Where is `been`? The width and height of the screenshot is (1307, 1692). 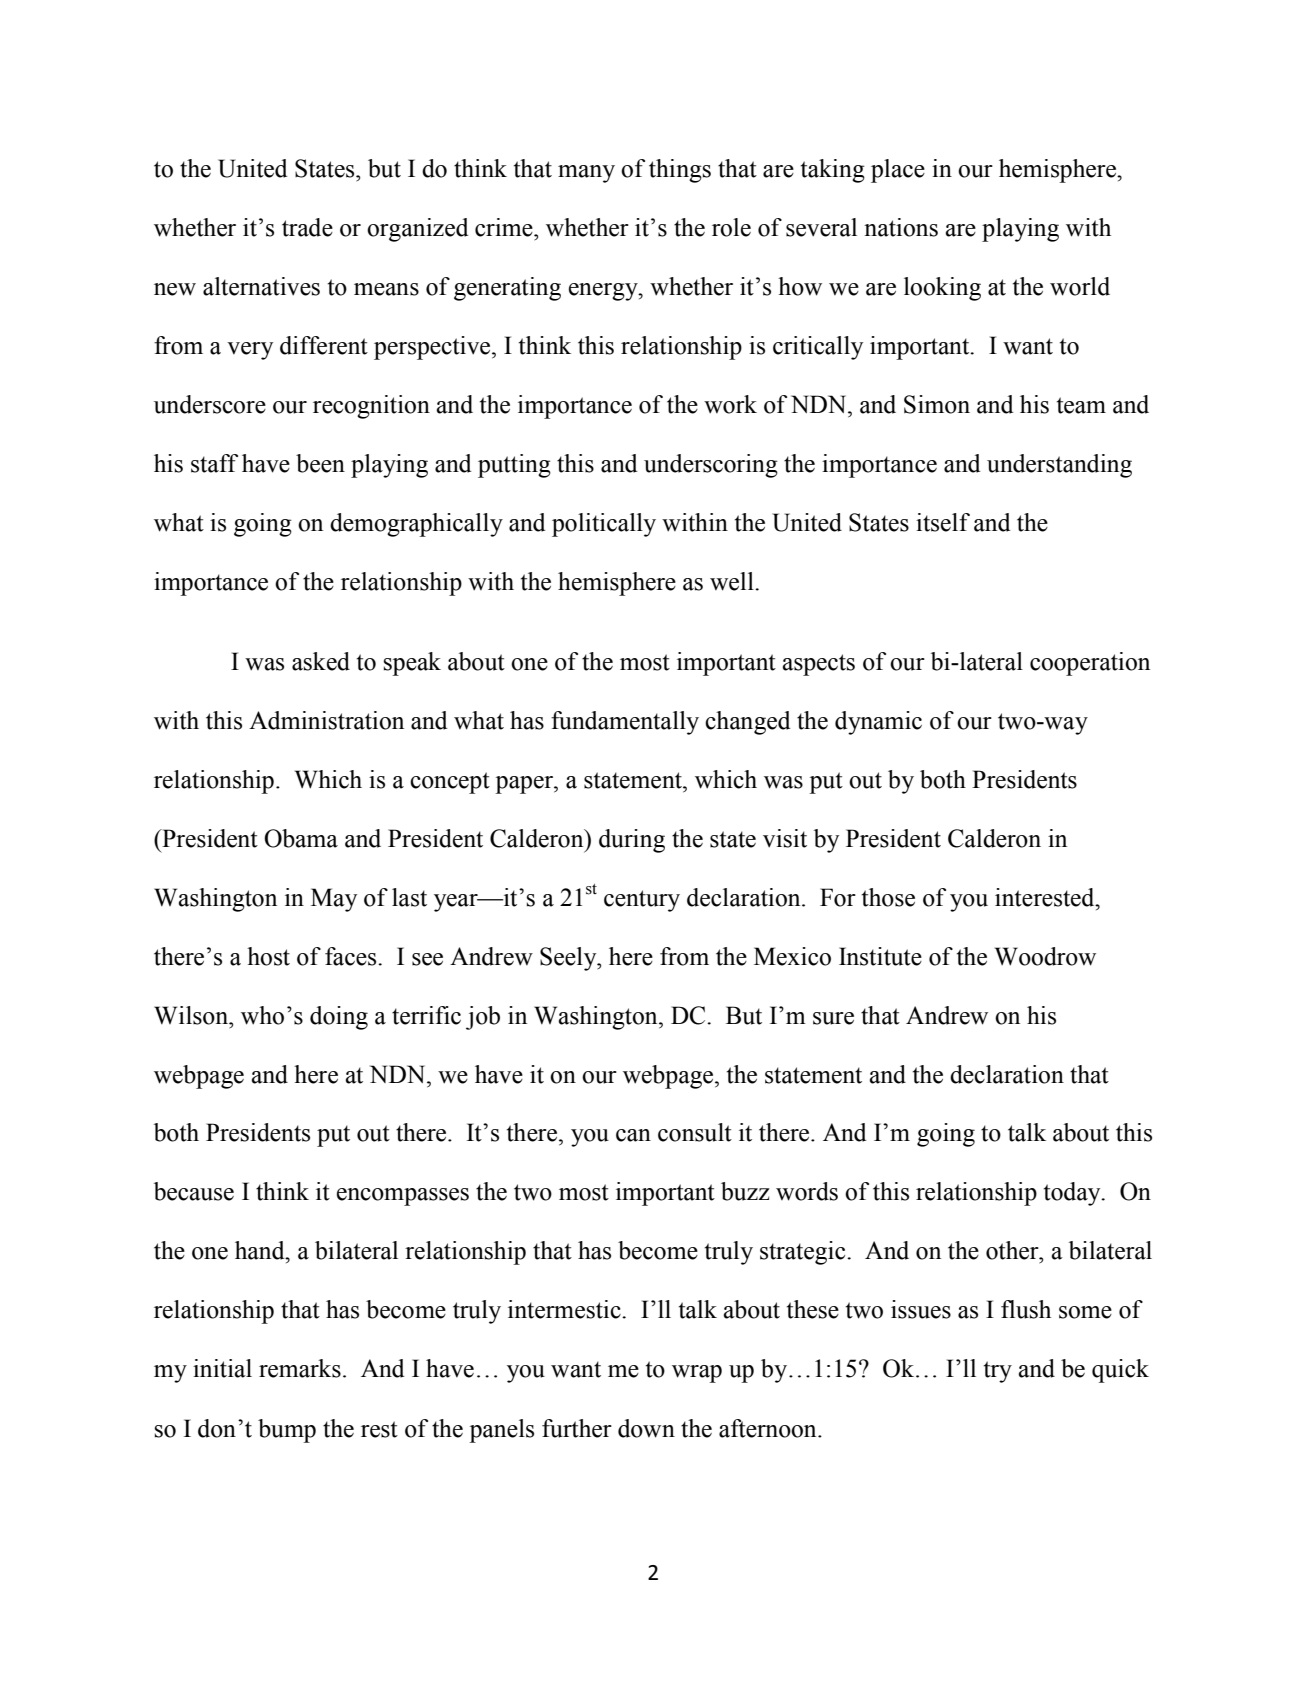 been is located at coordinates (320, 463).
